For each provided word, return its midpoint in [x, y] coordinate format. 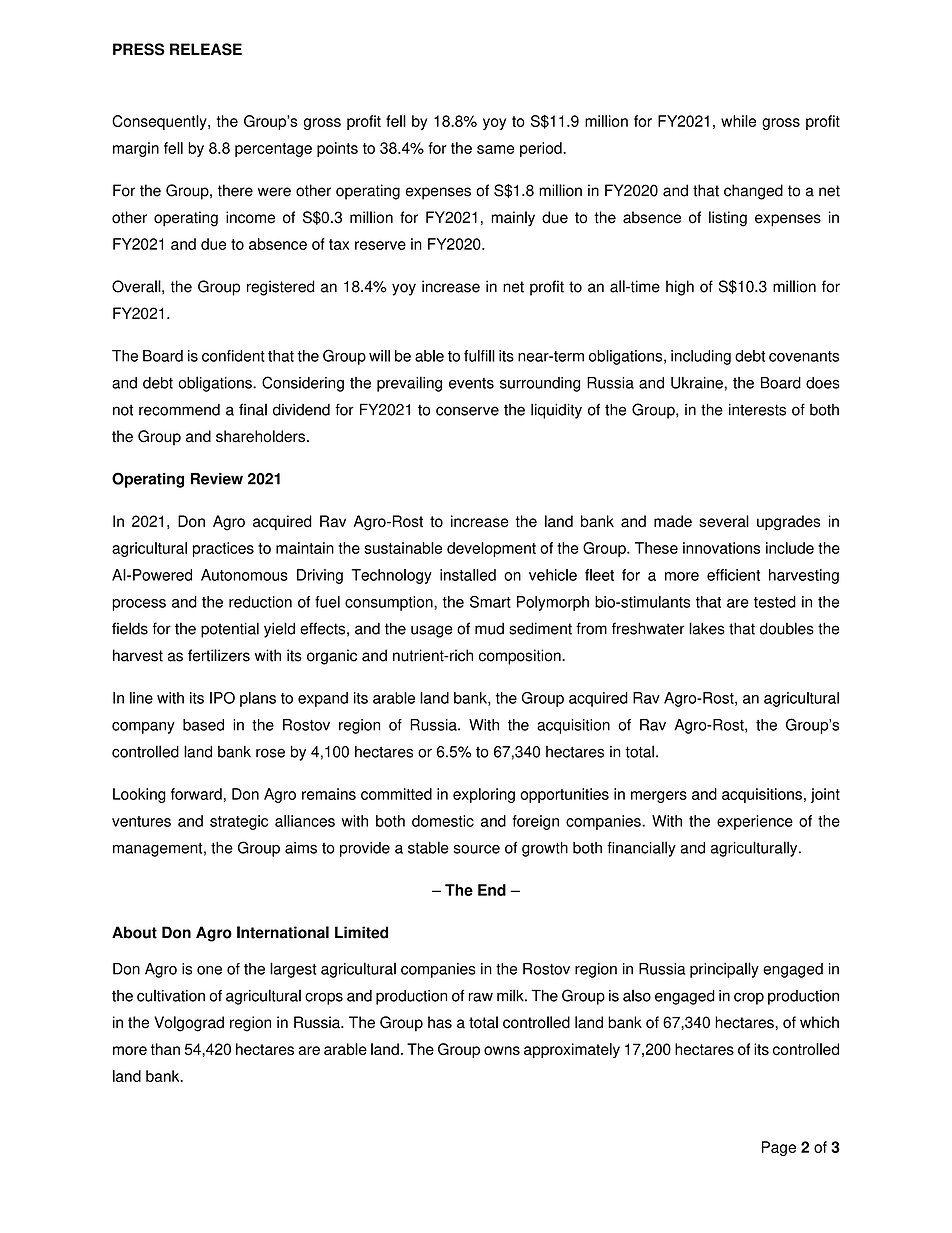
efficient [733, 575]
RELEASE [206, 49]
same [495, 149]
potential [230, 630]
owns [502, 1050]
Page [779, 1148]
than [165, 1049]
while [738, 121]
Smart [490, 602]
